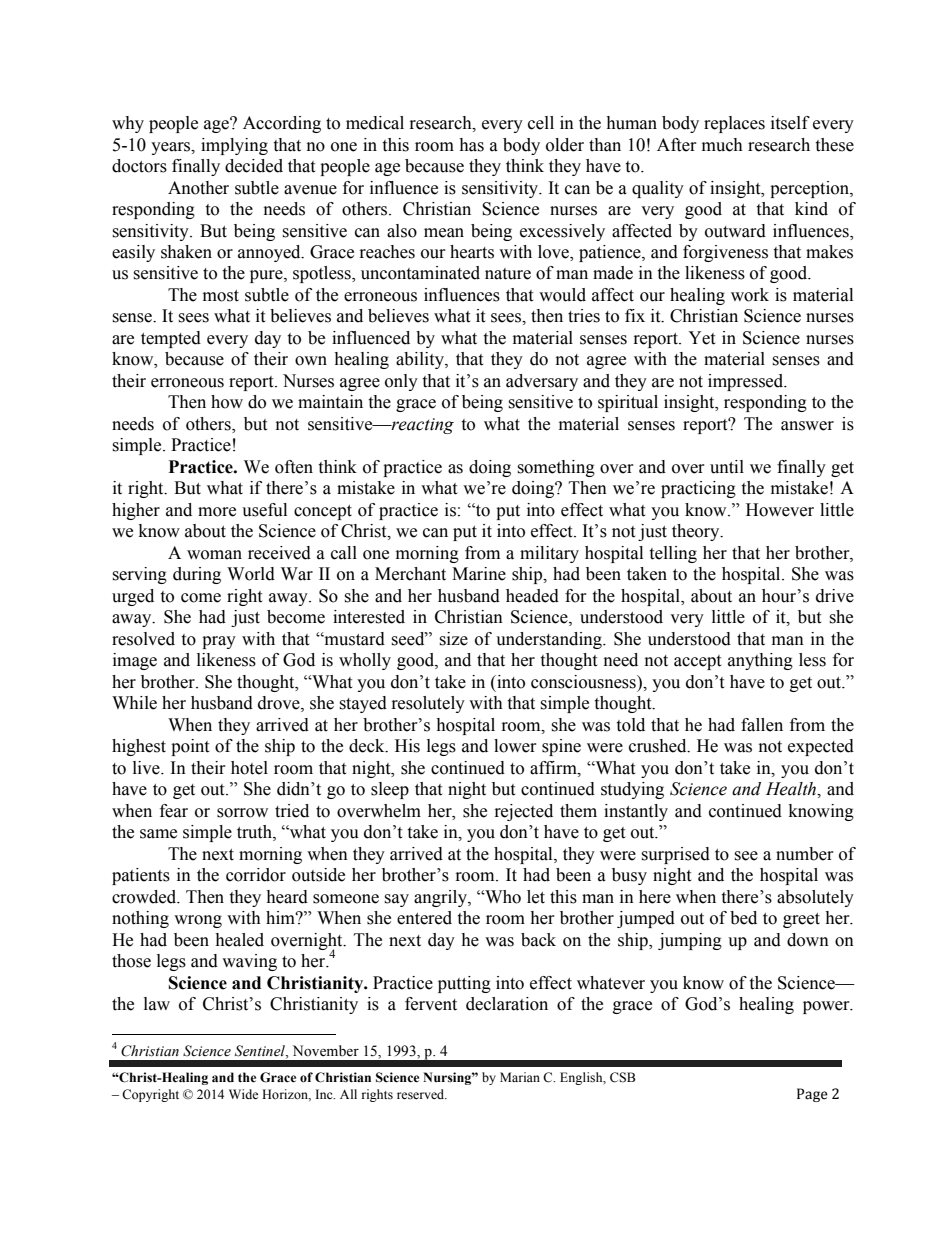 The image size is (952, 1233). I want to click on sorrow, so click(242, 813).
